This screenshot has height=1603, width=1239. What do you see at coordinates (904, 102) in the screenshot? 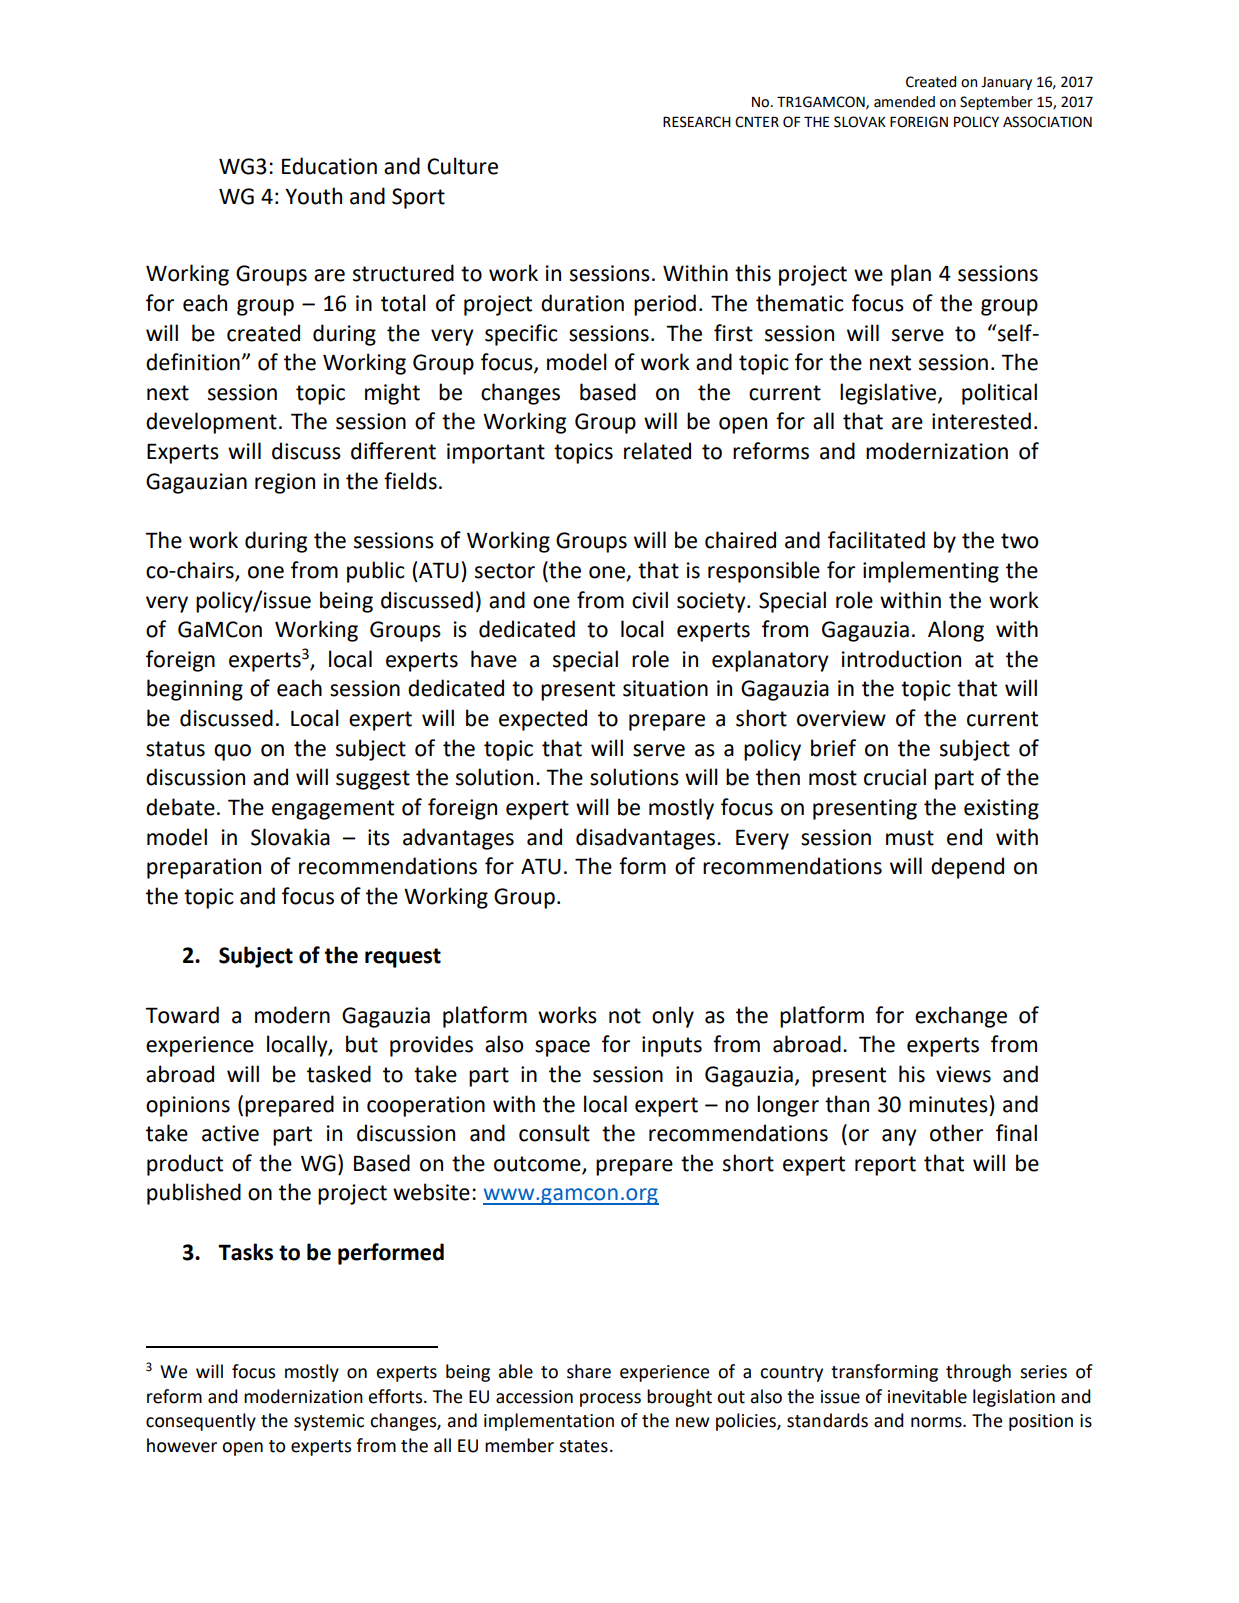
I see `amended` at bounding box center [904, 102].
